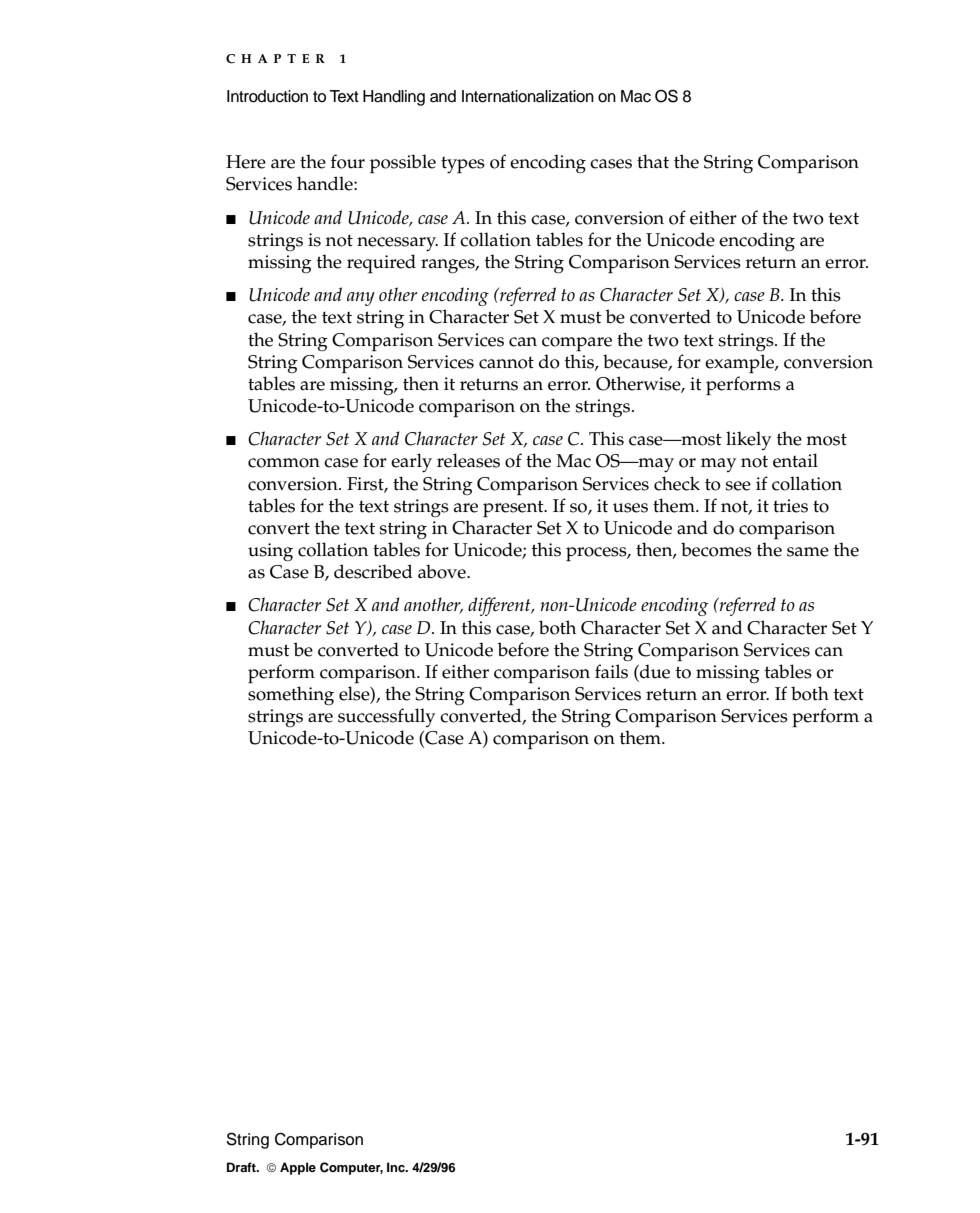  What do you see at coordinates (654, 672) in the screenshot?
I see `due` at bounding box center [654, 672].
